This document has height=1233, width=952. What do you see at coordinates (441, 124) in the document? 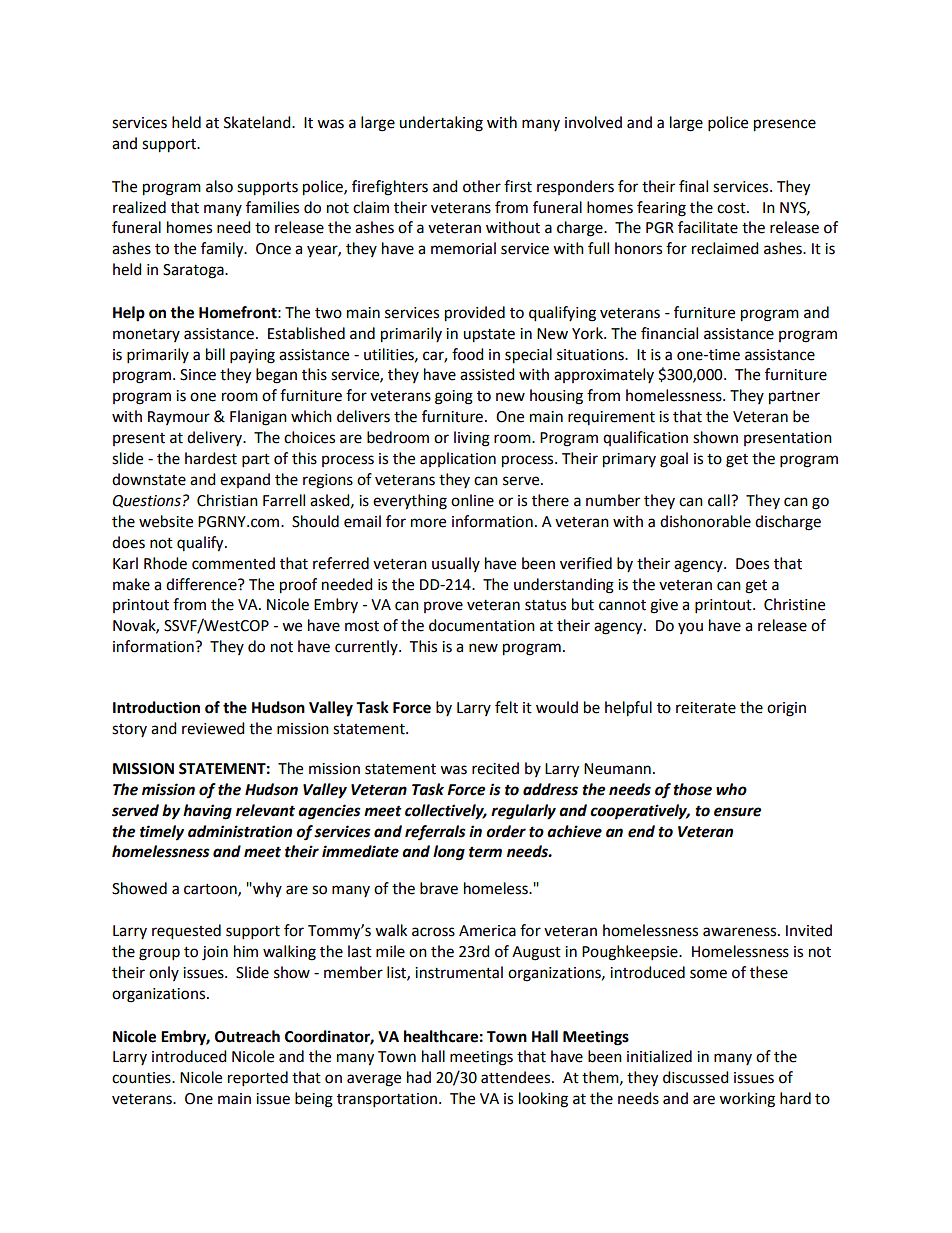
I see `undertaking` at bounding box center [441, 124].
